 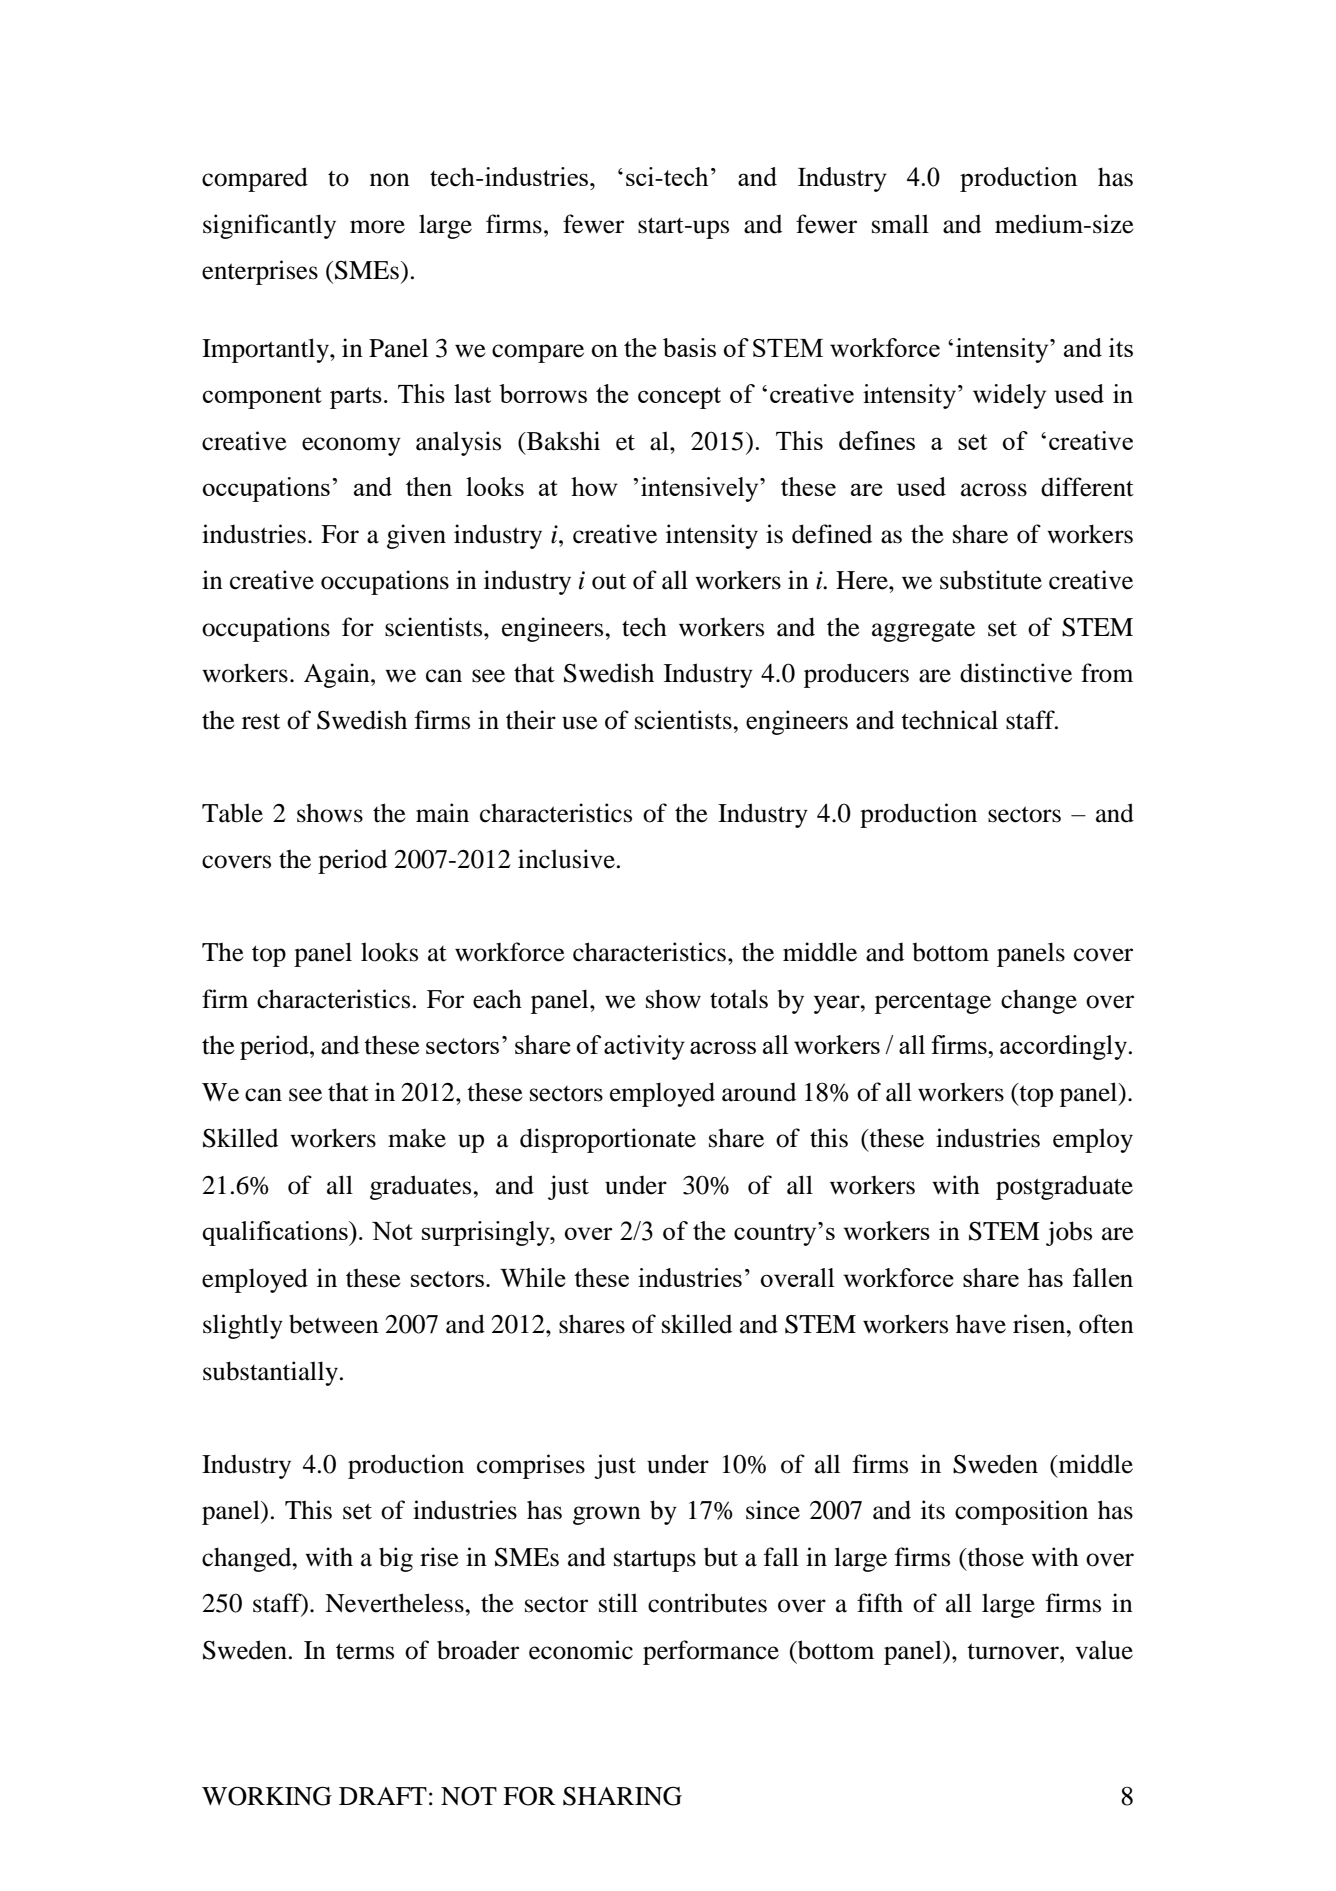 What do you see at coordinates (533, 1277) in the screenshot?
I see `While` at bounding box center [533, 1277].
